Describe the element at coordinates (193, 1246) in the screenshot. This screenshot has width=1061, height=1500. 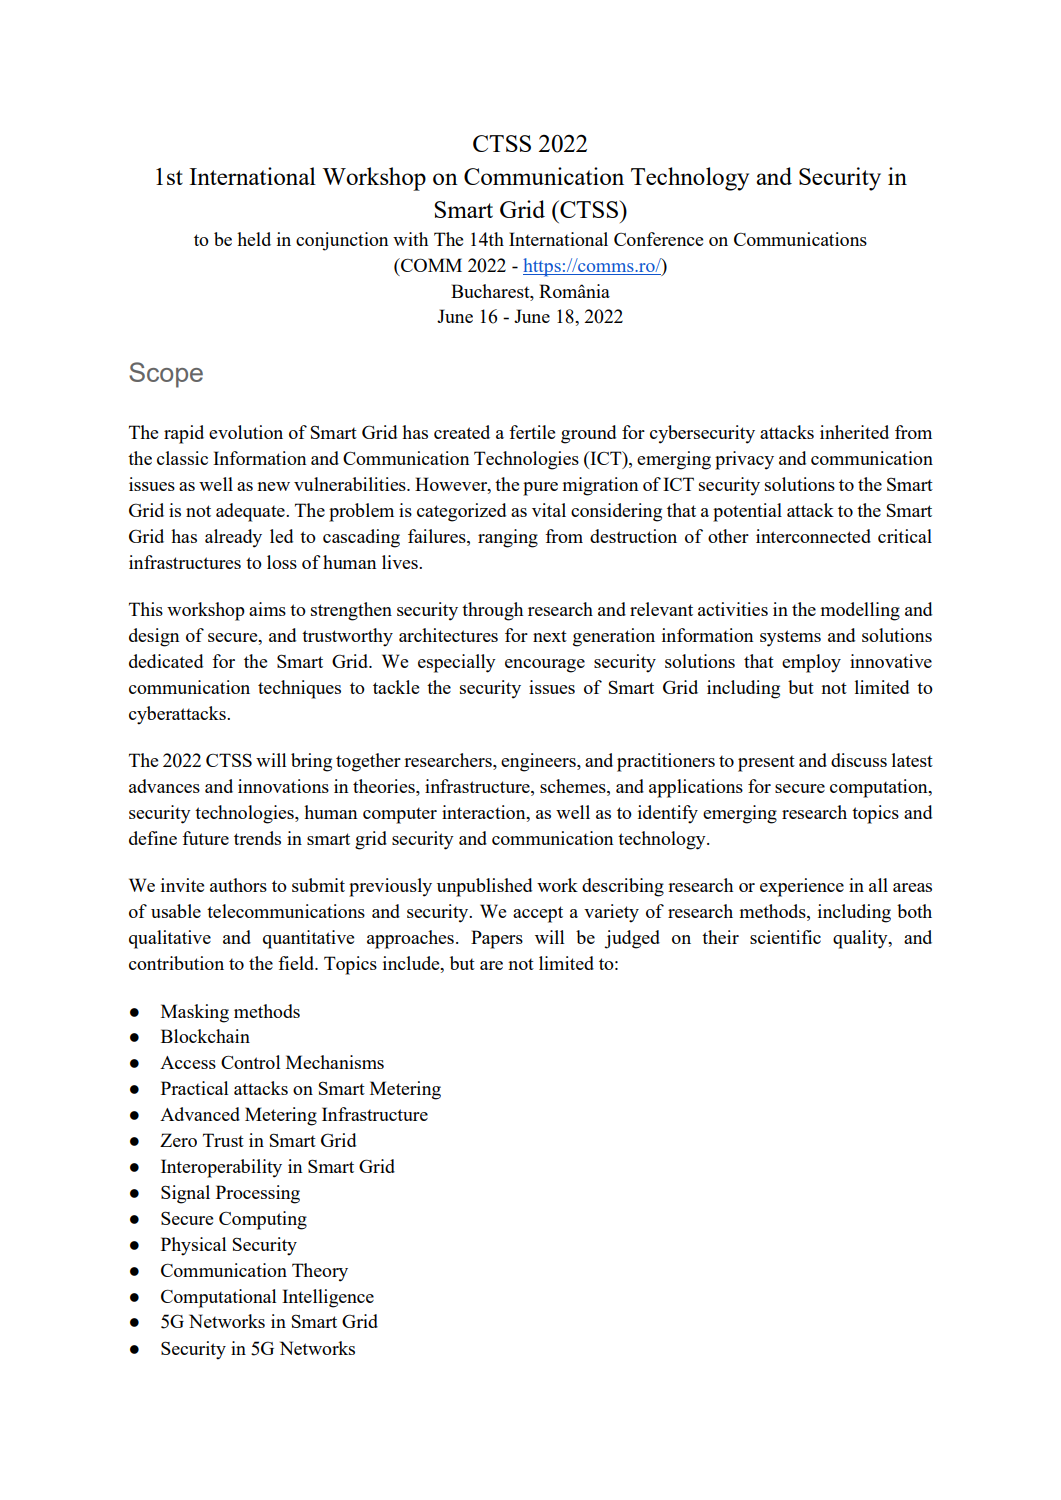
I see `Physical` at that location.
